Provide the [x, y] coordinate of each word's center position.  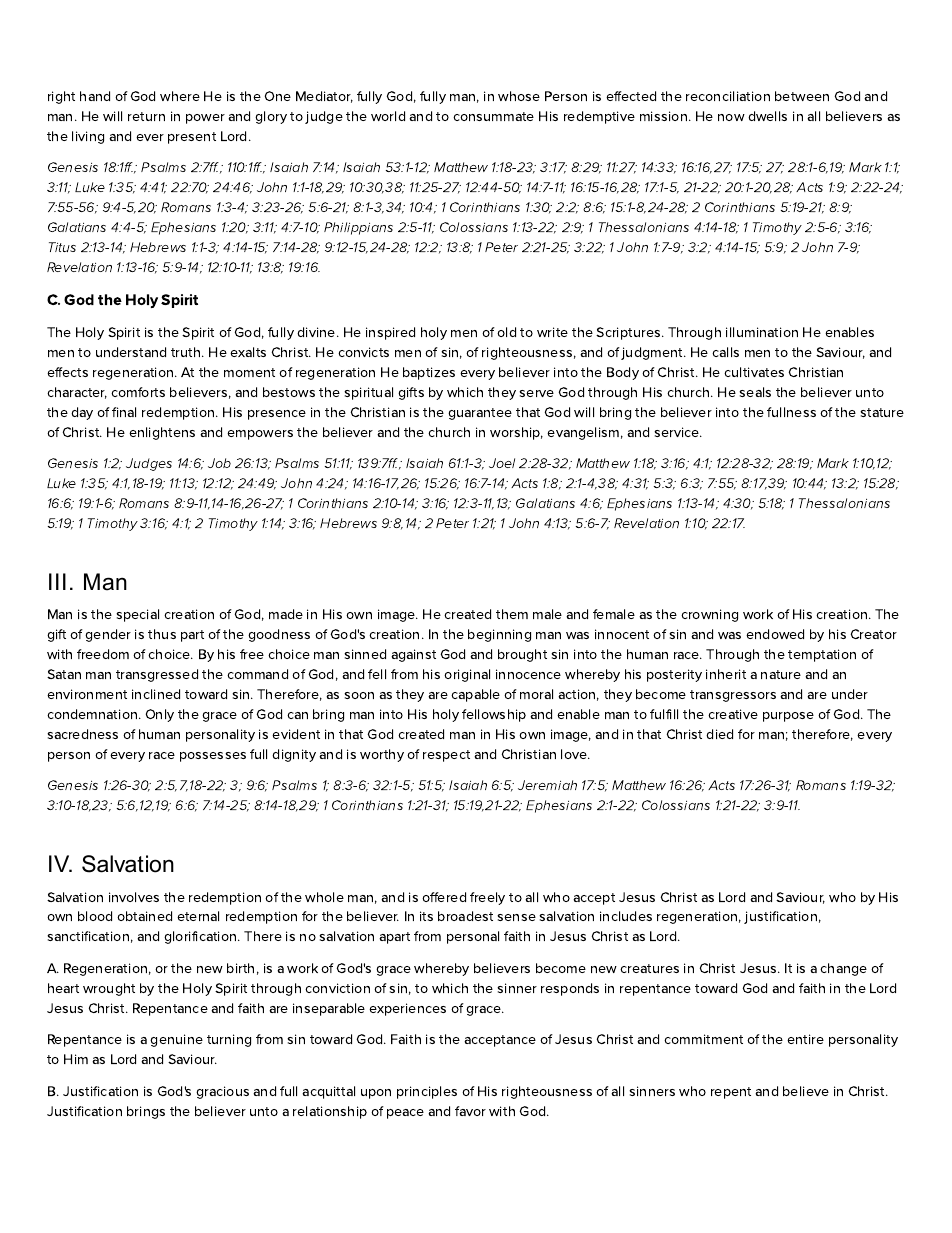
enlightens [162, 433]
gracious [222, 1092]
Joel [502, 463]
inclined [156, 694]
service [678, 432]
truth [187, 352]
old [506, 332]
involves [134, 897]
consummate [493, 116]
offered [444, 897]
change [843, 969]
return [146, 116]
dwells [767, 116]
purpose [788, 717]
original [467, 675]
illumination [762, 332]
